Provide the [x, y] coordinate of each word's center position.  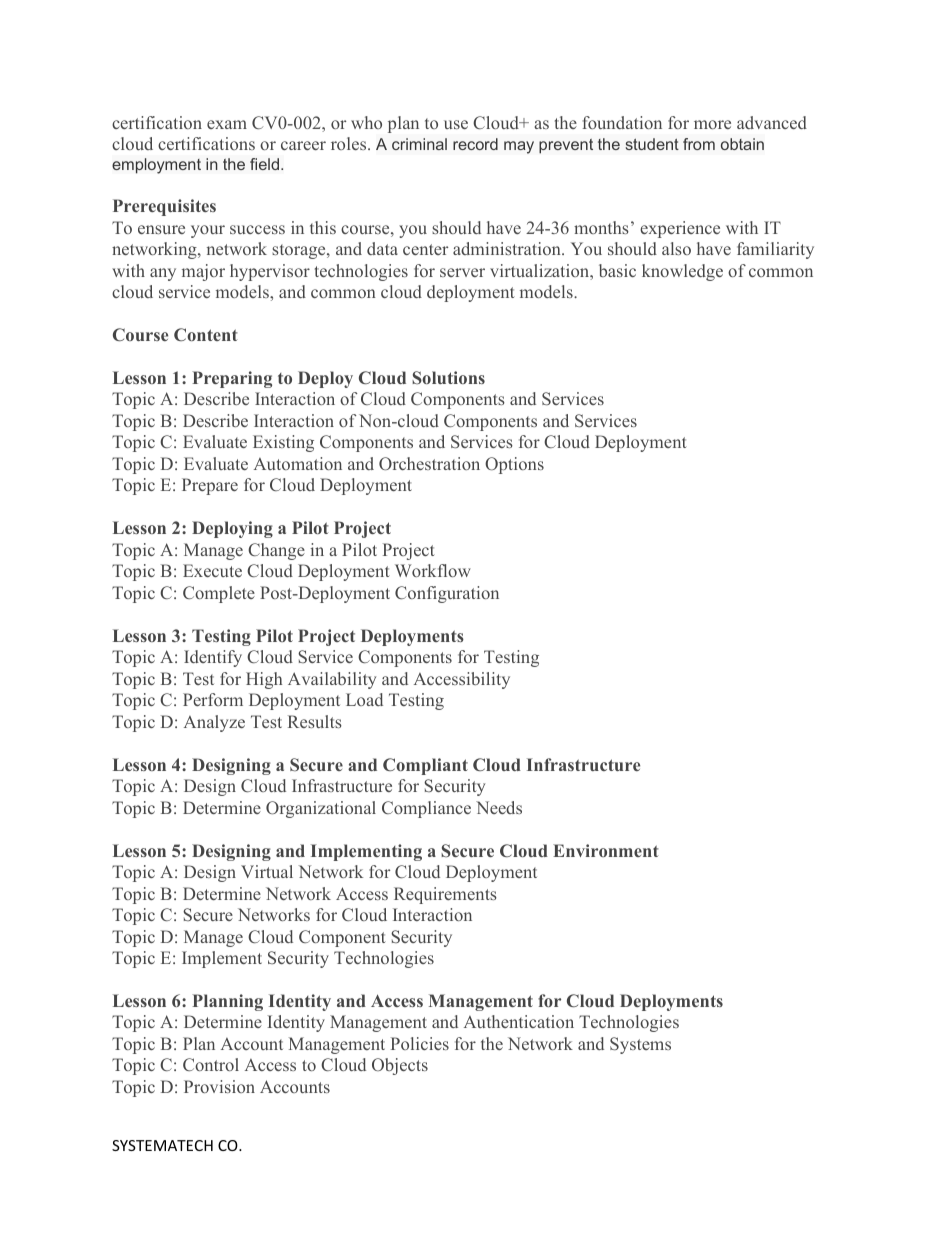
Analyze [214, 723]
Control [211, 1064]
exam [227, 124]
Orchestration [429, 463]
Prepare [210, 486]
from [699, 144]
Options [514, 465]
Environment [606, 850]
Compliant [425, 766]
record [475, 144]
